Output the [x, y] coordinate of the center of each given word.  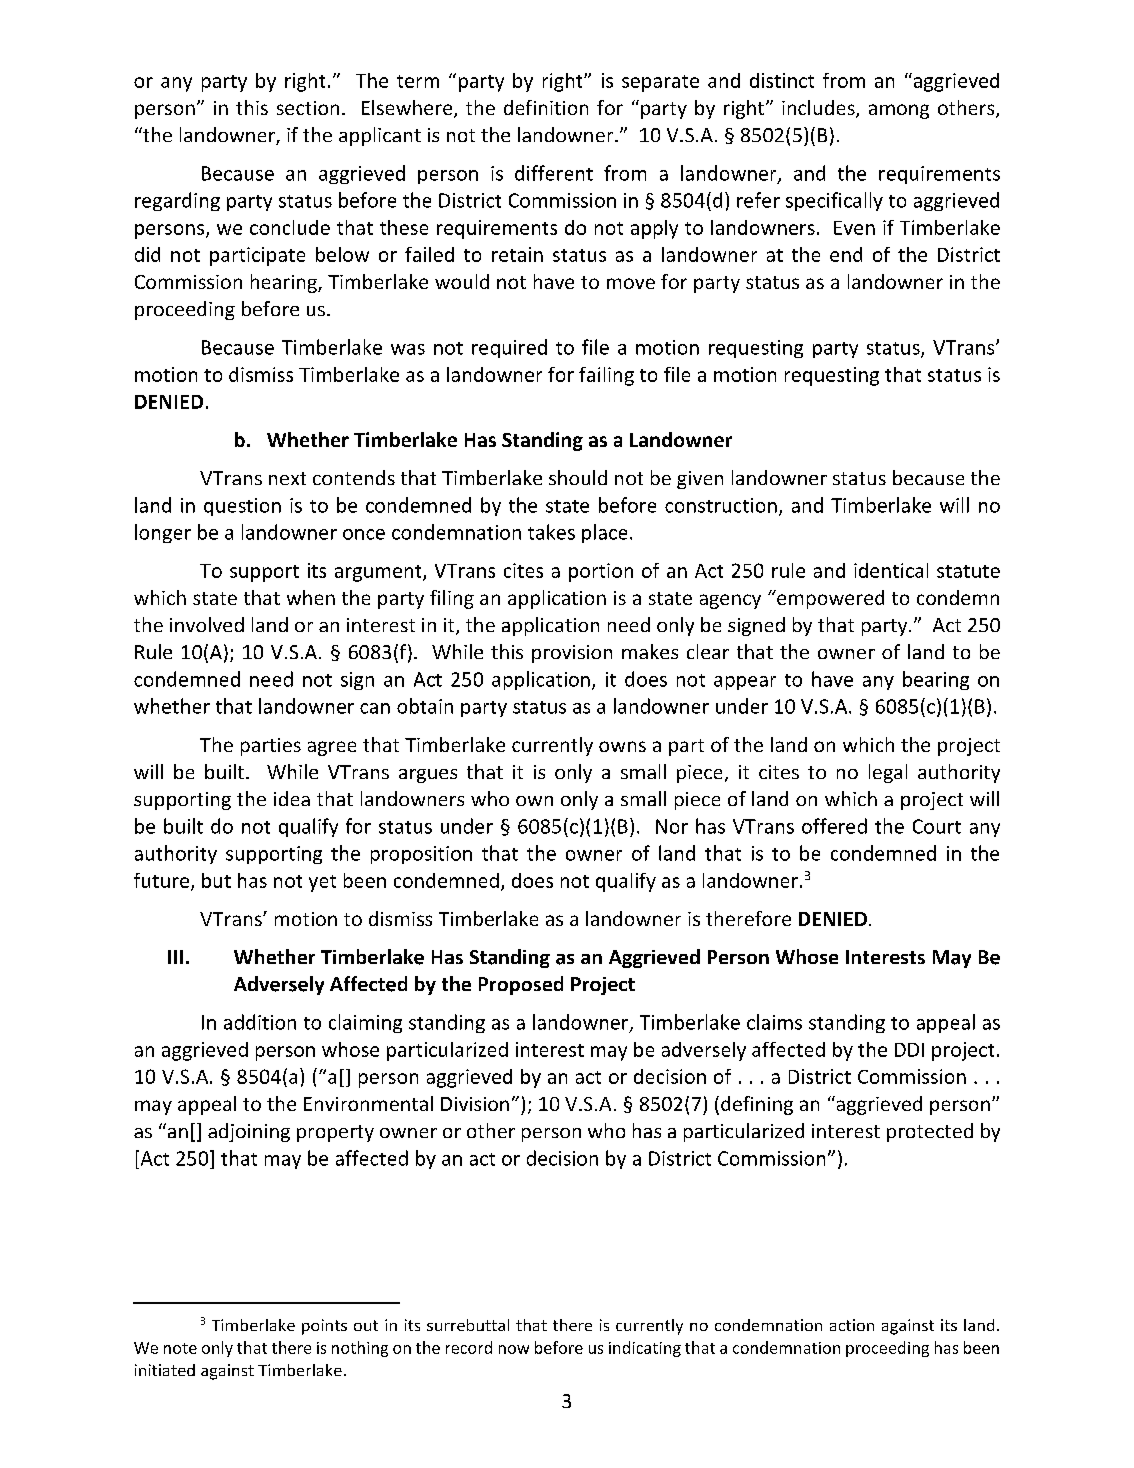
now [514, 1349]
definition [546, 107]
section [308, 108]
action [852, 1325]
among [899, 111]
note [180, 1348]
